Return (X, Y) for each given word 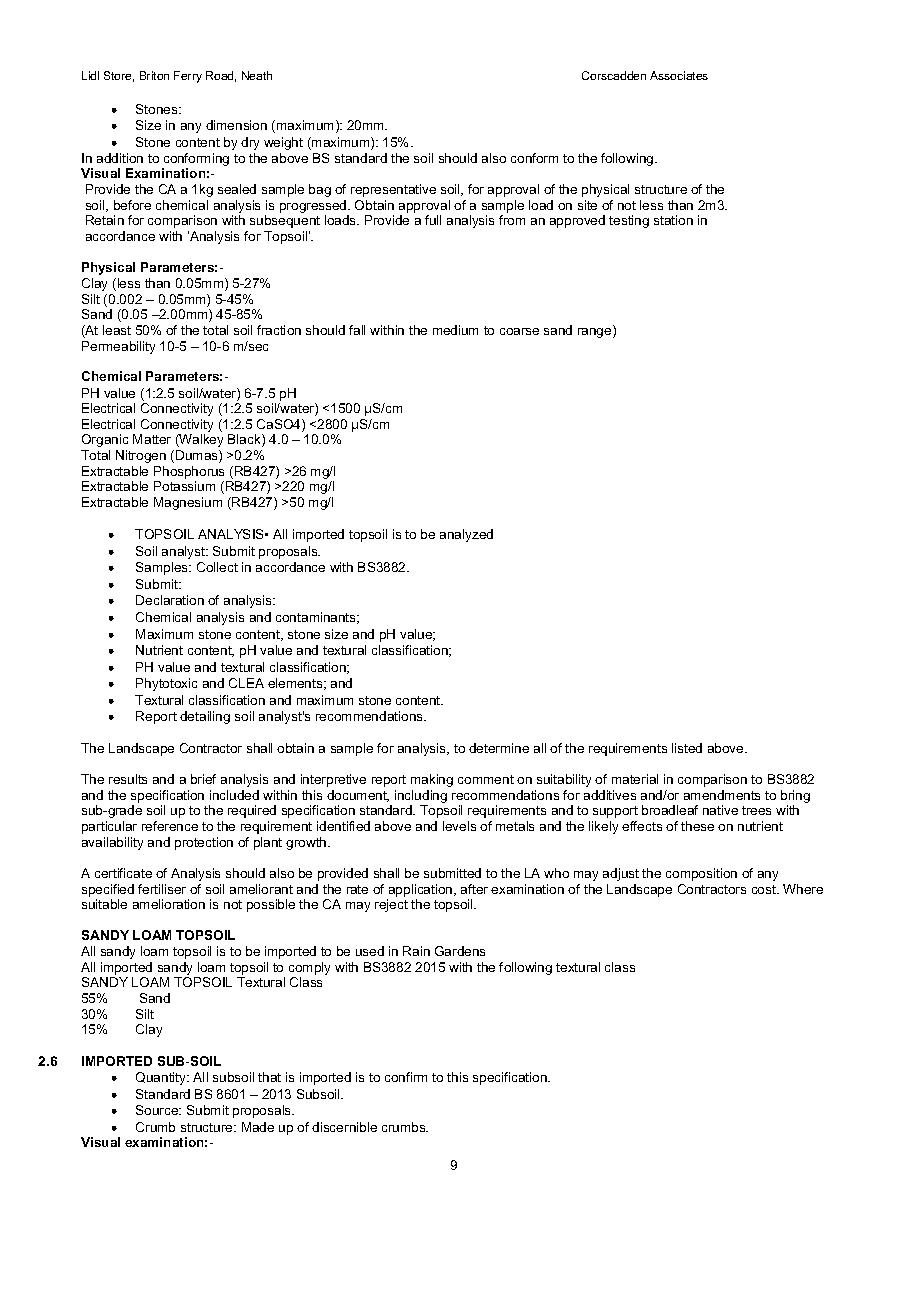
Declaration (170, 600)
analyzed (466, 535)
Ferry (188, 77)
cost (765, 889)
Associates (679, 75)
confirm (406, 1077)
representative (393, 190)
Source (158, 1110)
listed (687, 748)
